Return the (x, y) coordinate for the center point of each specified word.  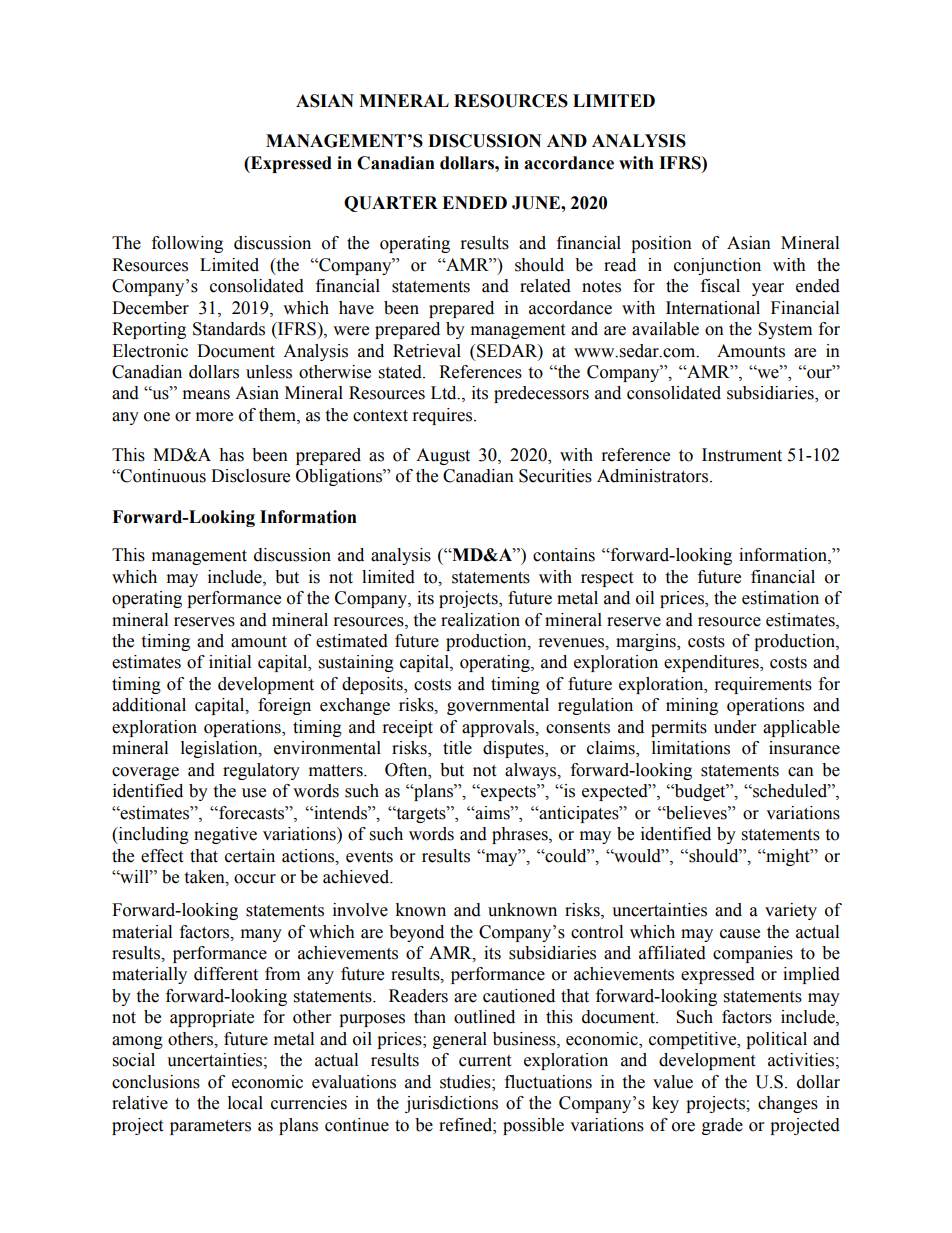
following (187, 244)
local (245, 1103)
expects (508, 792)
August (443, 456)
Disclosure (250, 476)
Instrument (742, 455)
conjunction (717, 266)
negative (225, 835)
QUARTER (391, 204)
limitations (691, 748)
